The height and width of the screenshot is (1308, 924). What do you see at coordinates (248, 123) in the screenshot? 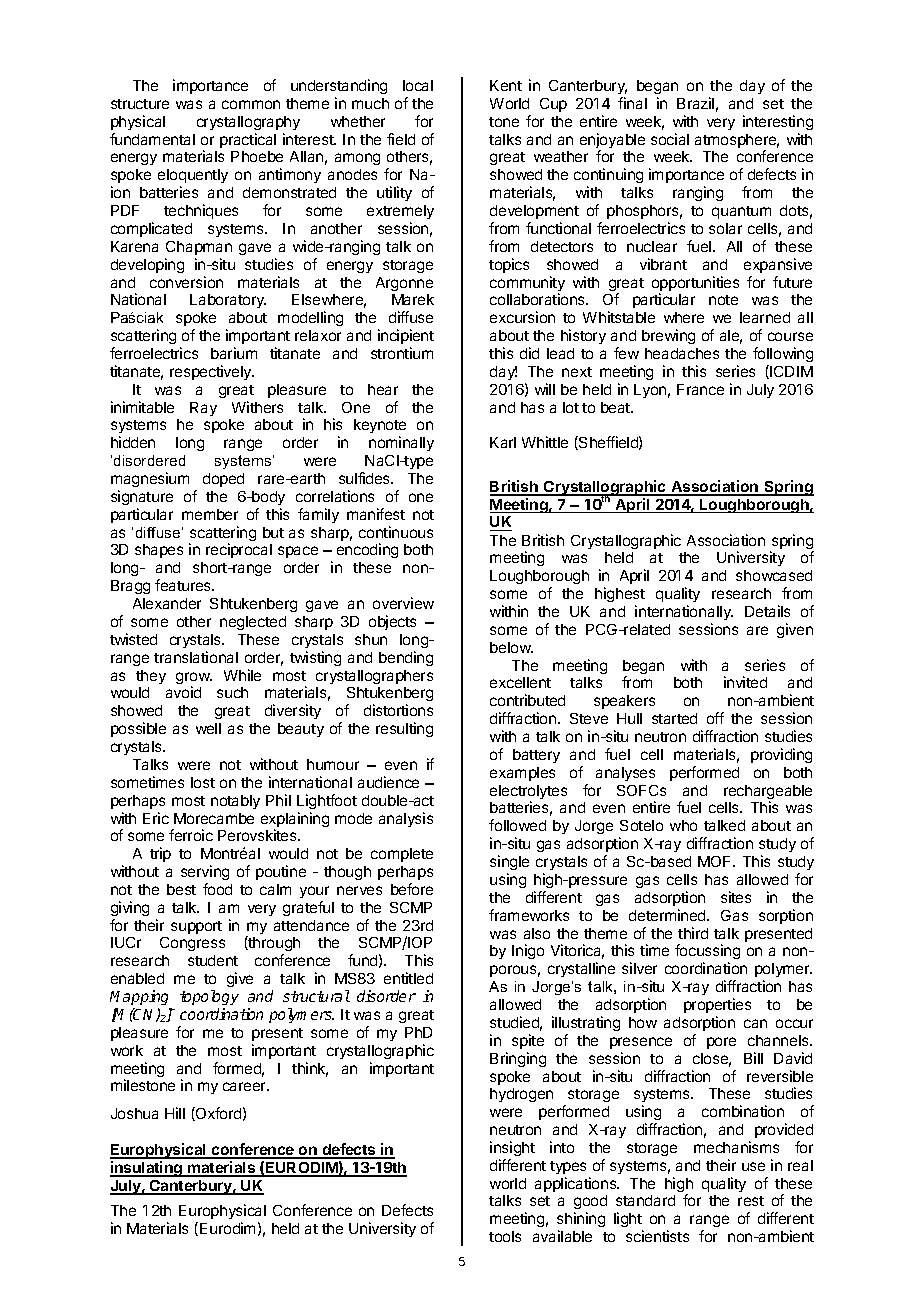
I see `crystallography` at bounding box center [248, 123].
